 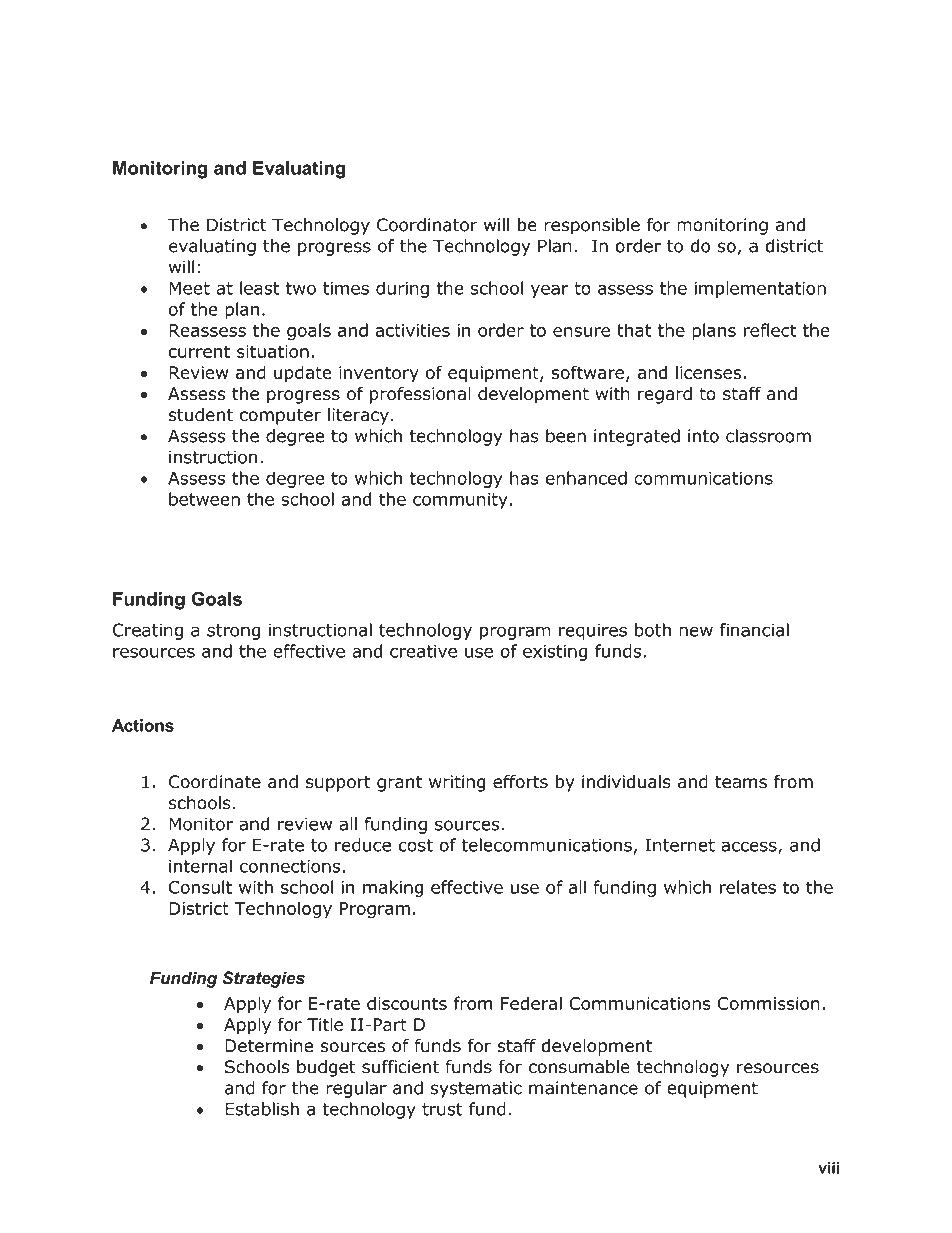 What do you see at coordinates (427, 225) in the screenshot?
I see `Coordinator` at bounding box center [427, 225].
